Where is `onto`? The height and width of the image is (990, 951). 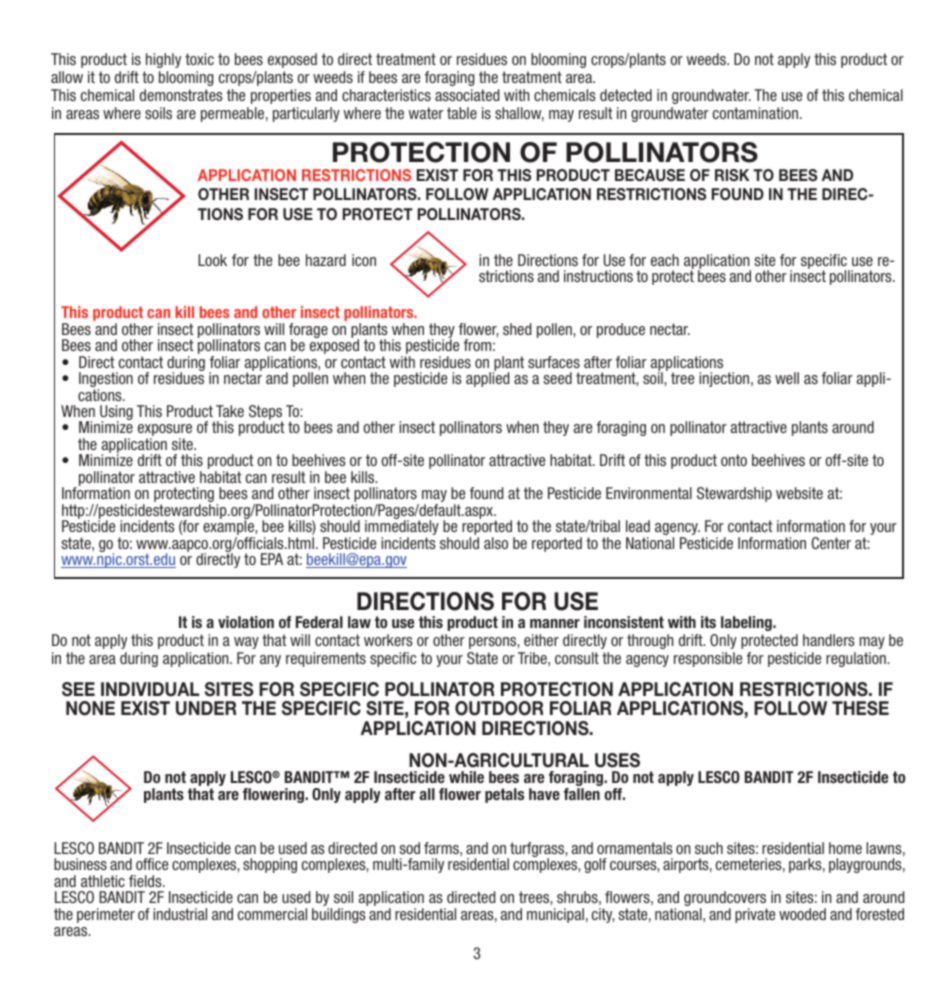
onto is located at coordinates (734, 460).
